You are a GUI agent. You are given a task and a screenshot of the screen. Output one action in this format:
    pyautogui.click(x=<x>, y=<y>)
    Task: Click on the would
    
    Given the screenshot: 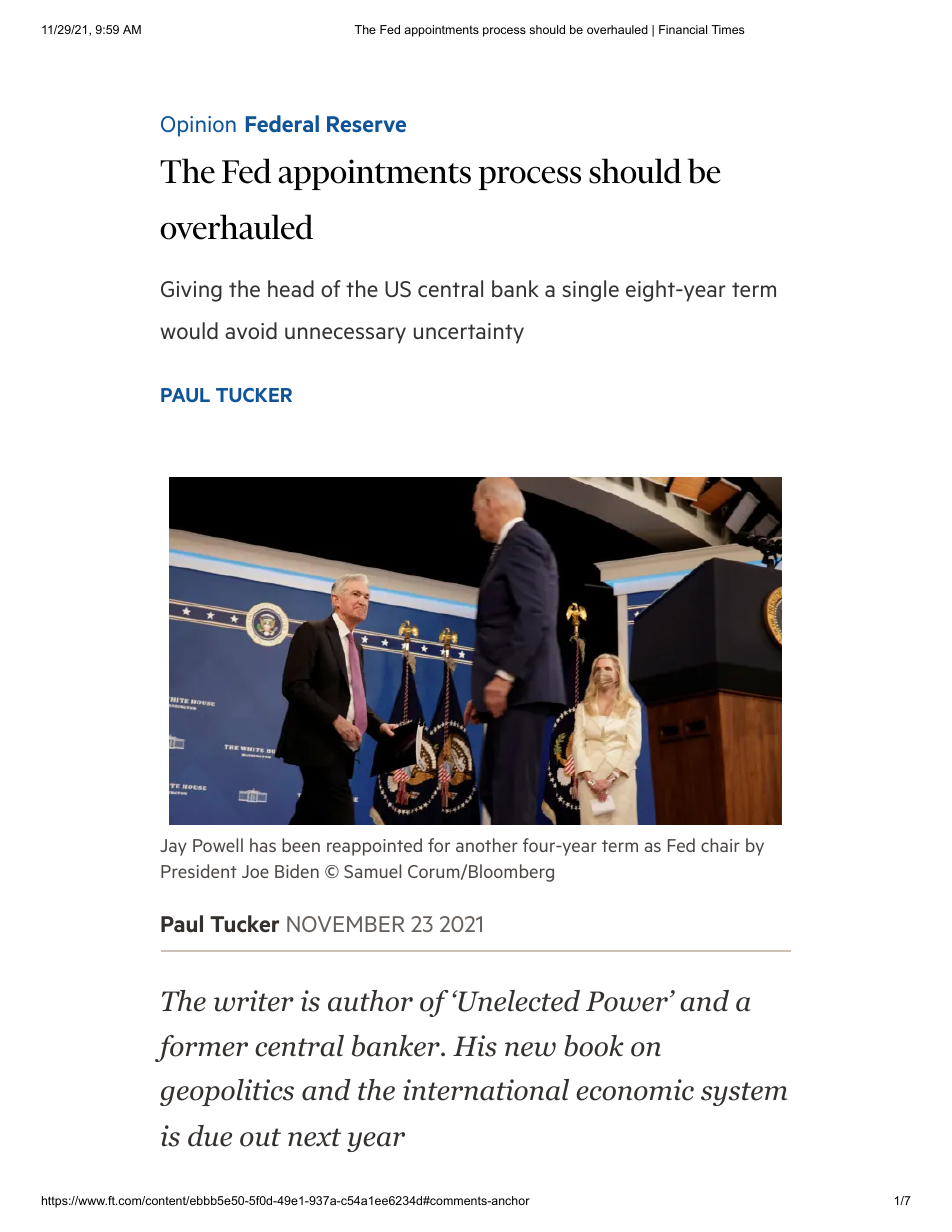 What is the action you would take?
    pyautogui.click(x=189, y=330)
